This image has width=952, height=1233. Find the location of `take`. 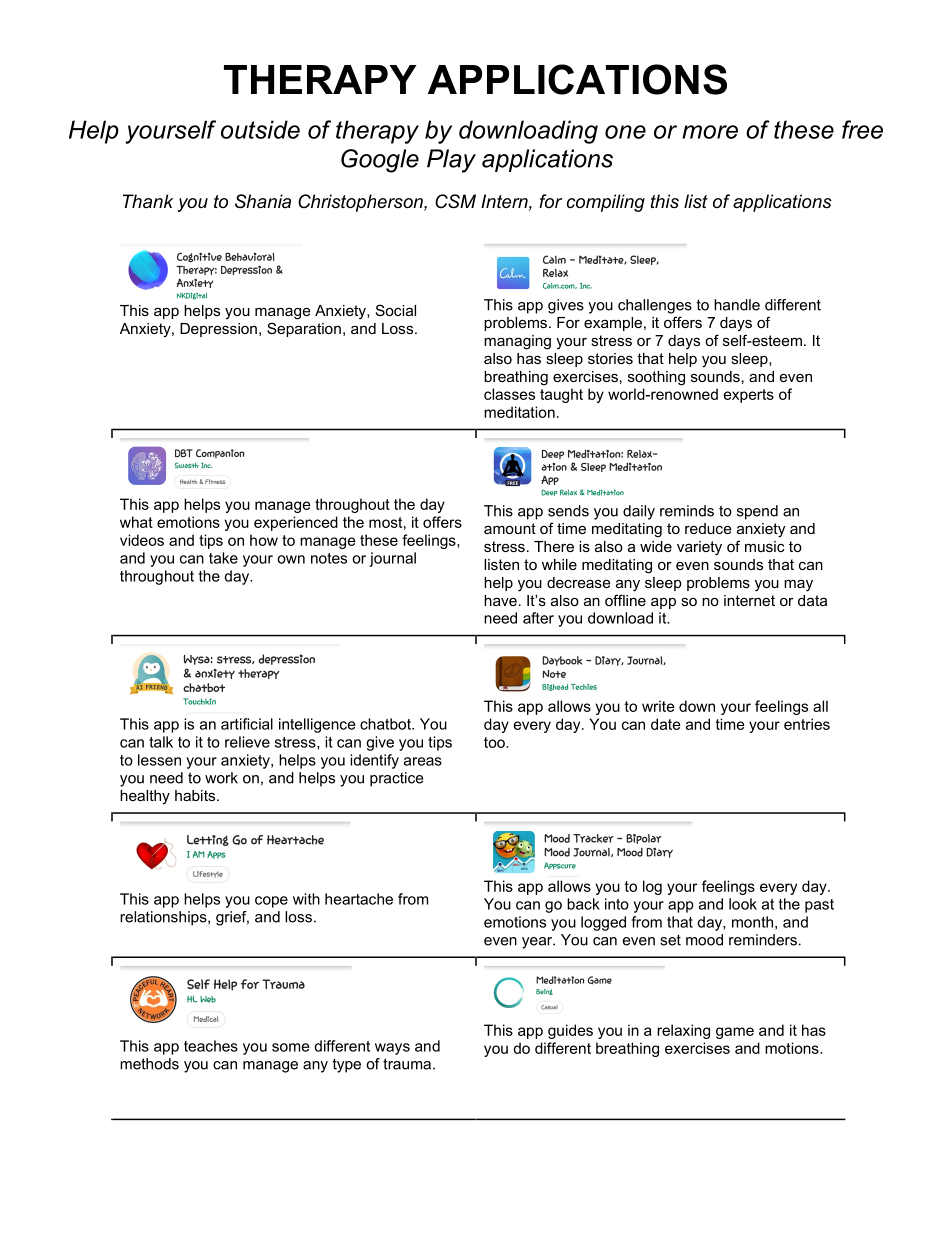

take is located at coordinates (223, 558).
